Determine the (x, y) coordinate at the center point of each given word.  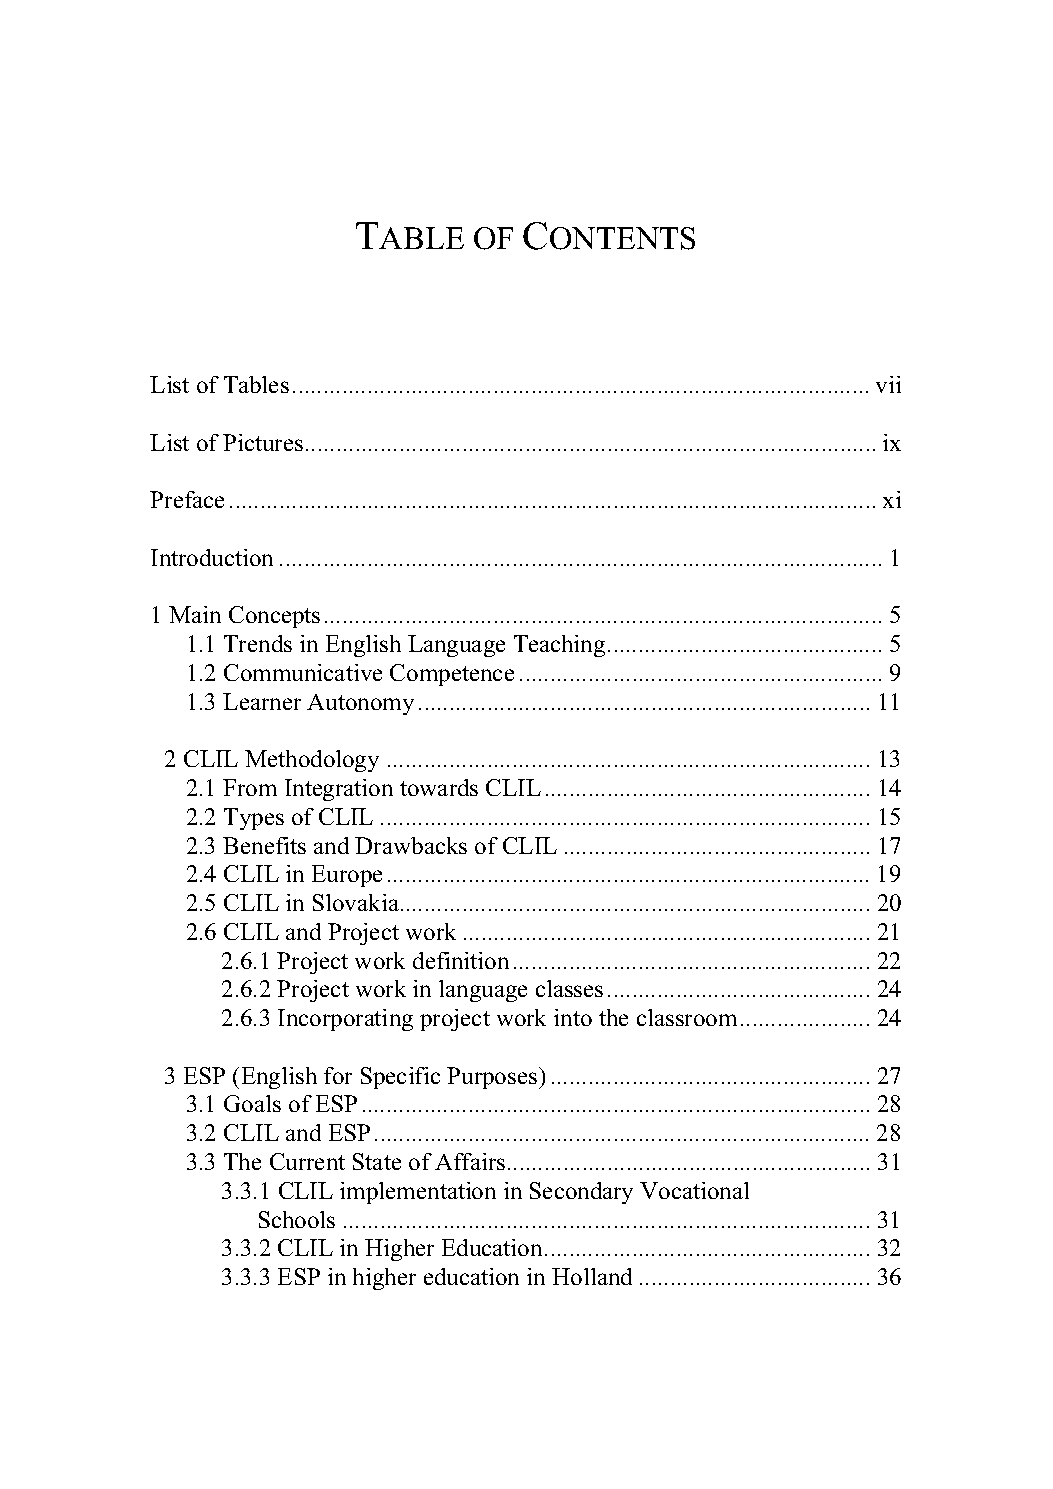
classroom (687, 1017)
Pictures (263, 442)
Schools (297, 1219)
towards (439, 787)
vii (888, 384)
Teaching (559, 646)
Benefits (264, 845)
